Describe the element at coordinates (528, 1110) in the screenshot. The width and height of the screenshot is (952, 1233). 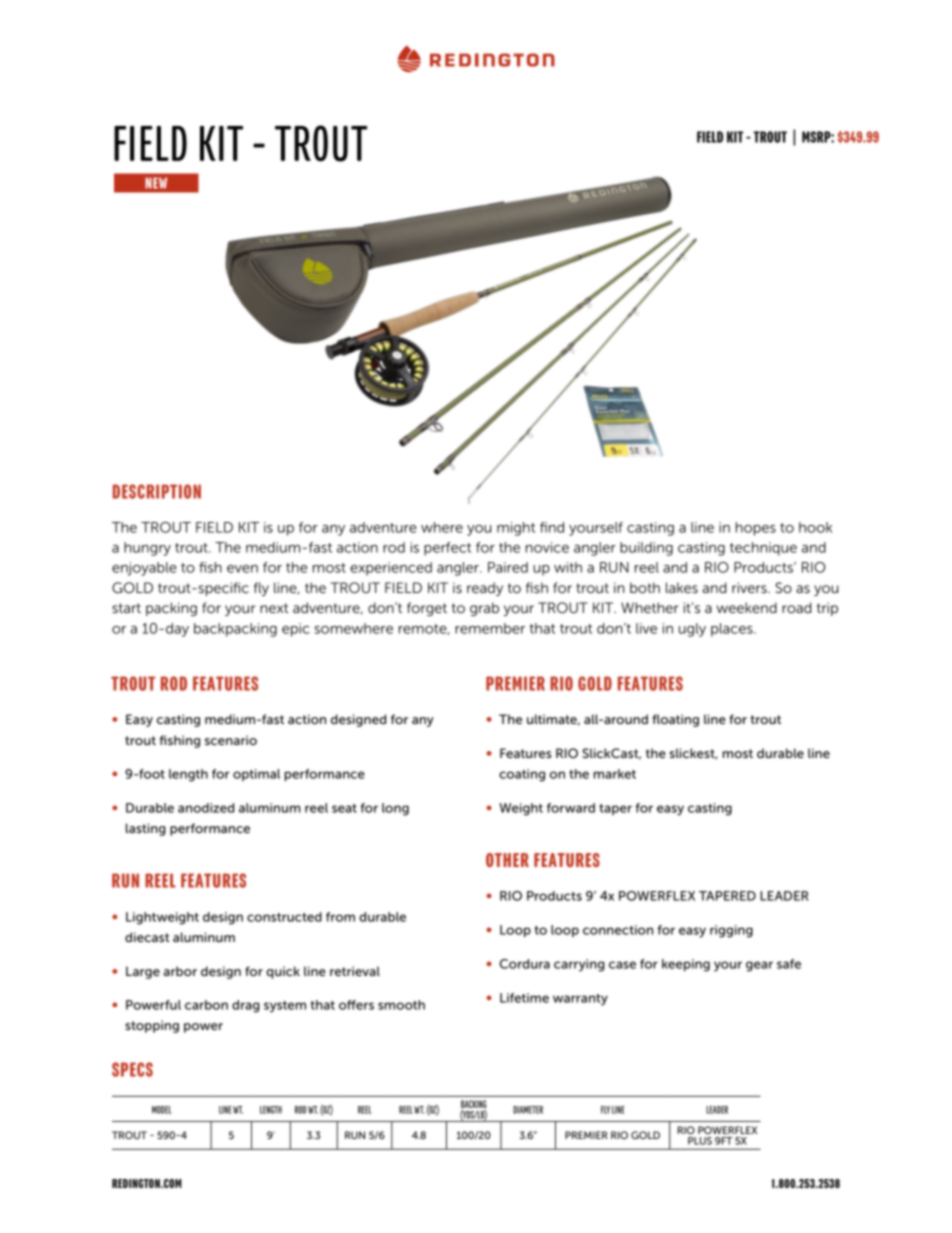
I see `DIAMETER` at that location.
